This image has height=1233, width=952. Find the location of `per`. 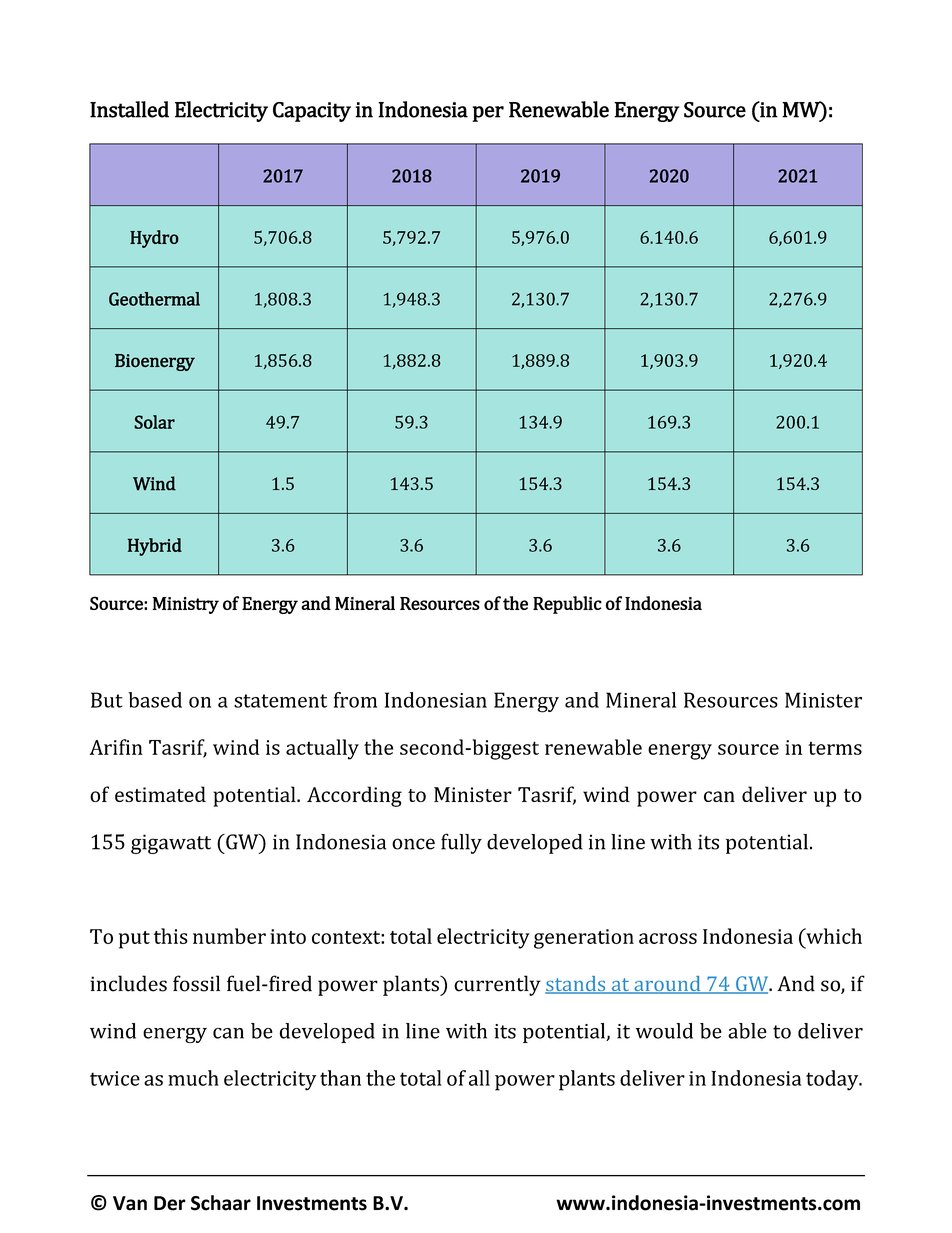

per is located at coordinates (488, 114).
